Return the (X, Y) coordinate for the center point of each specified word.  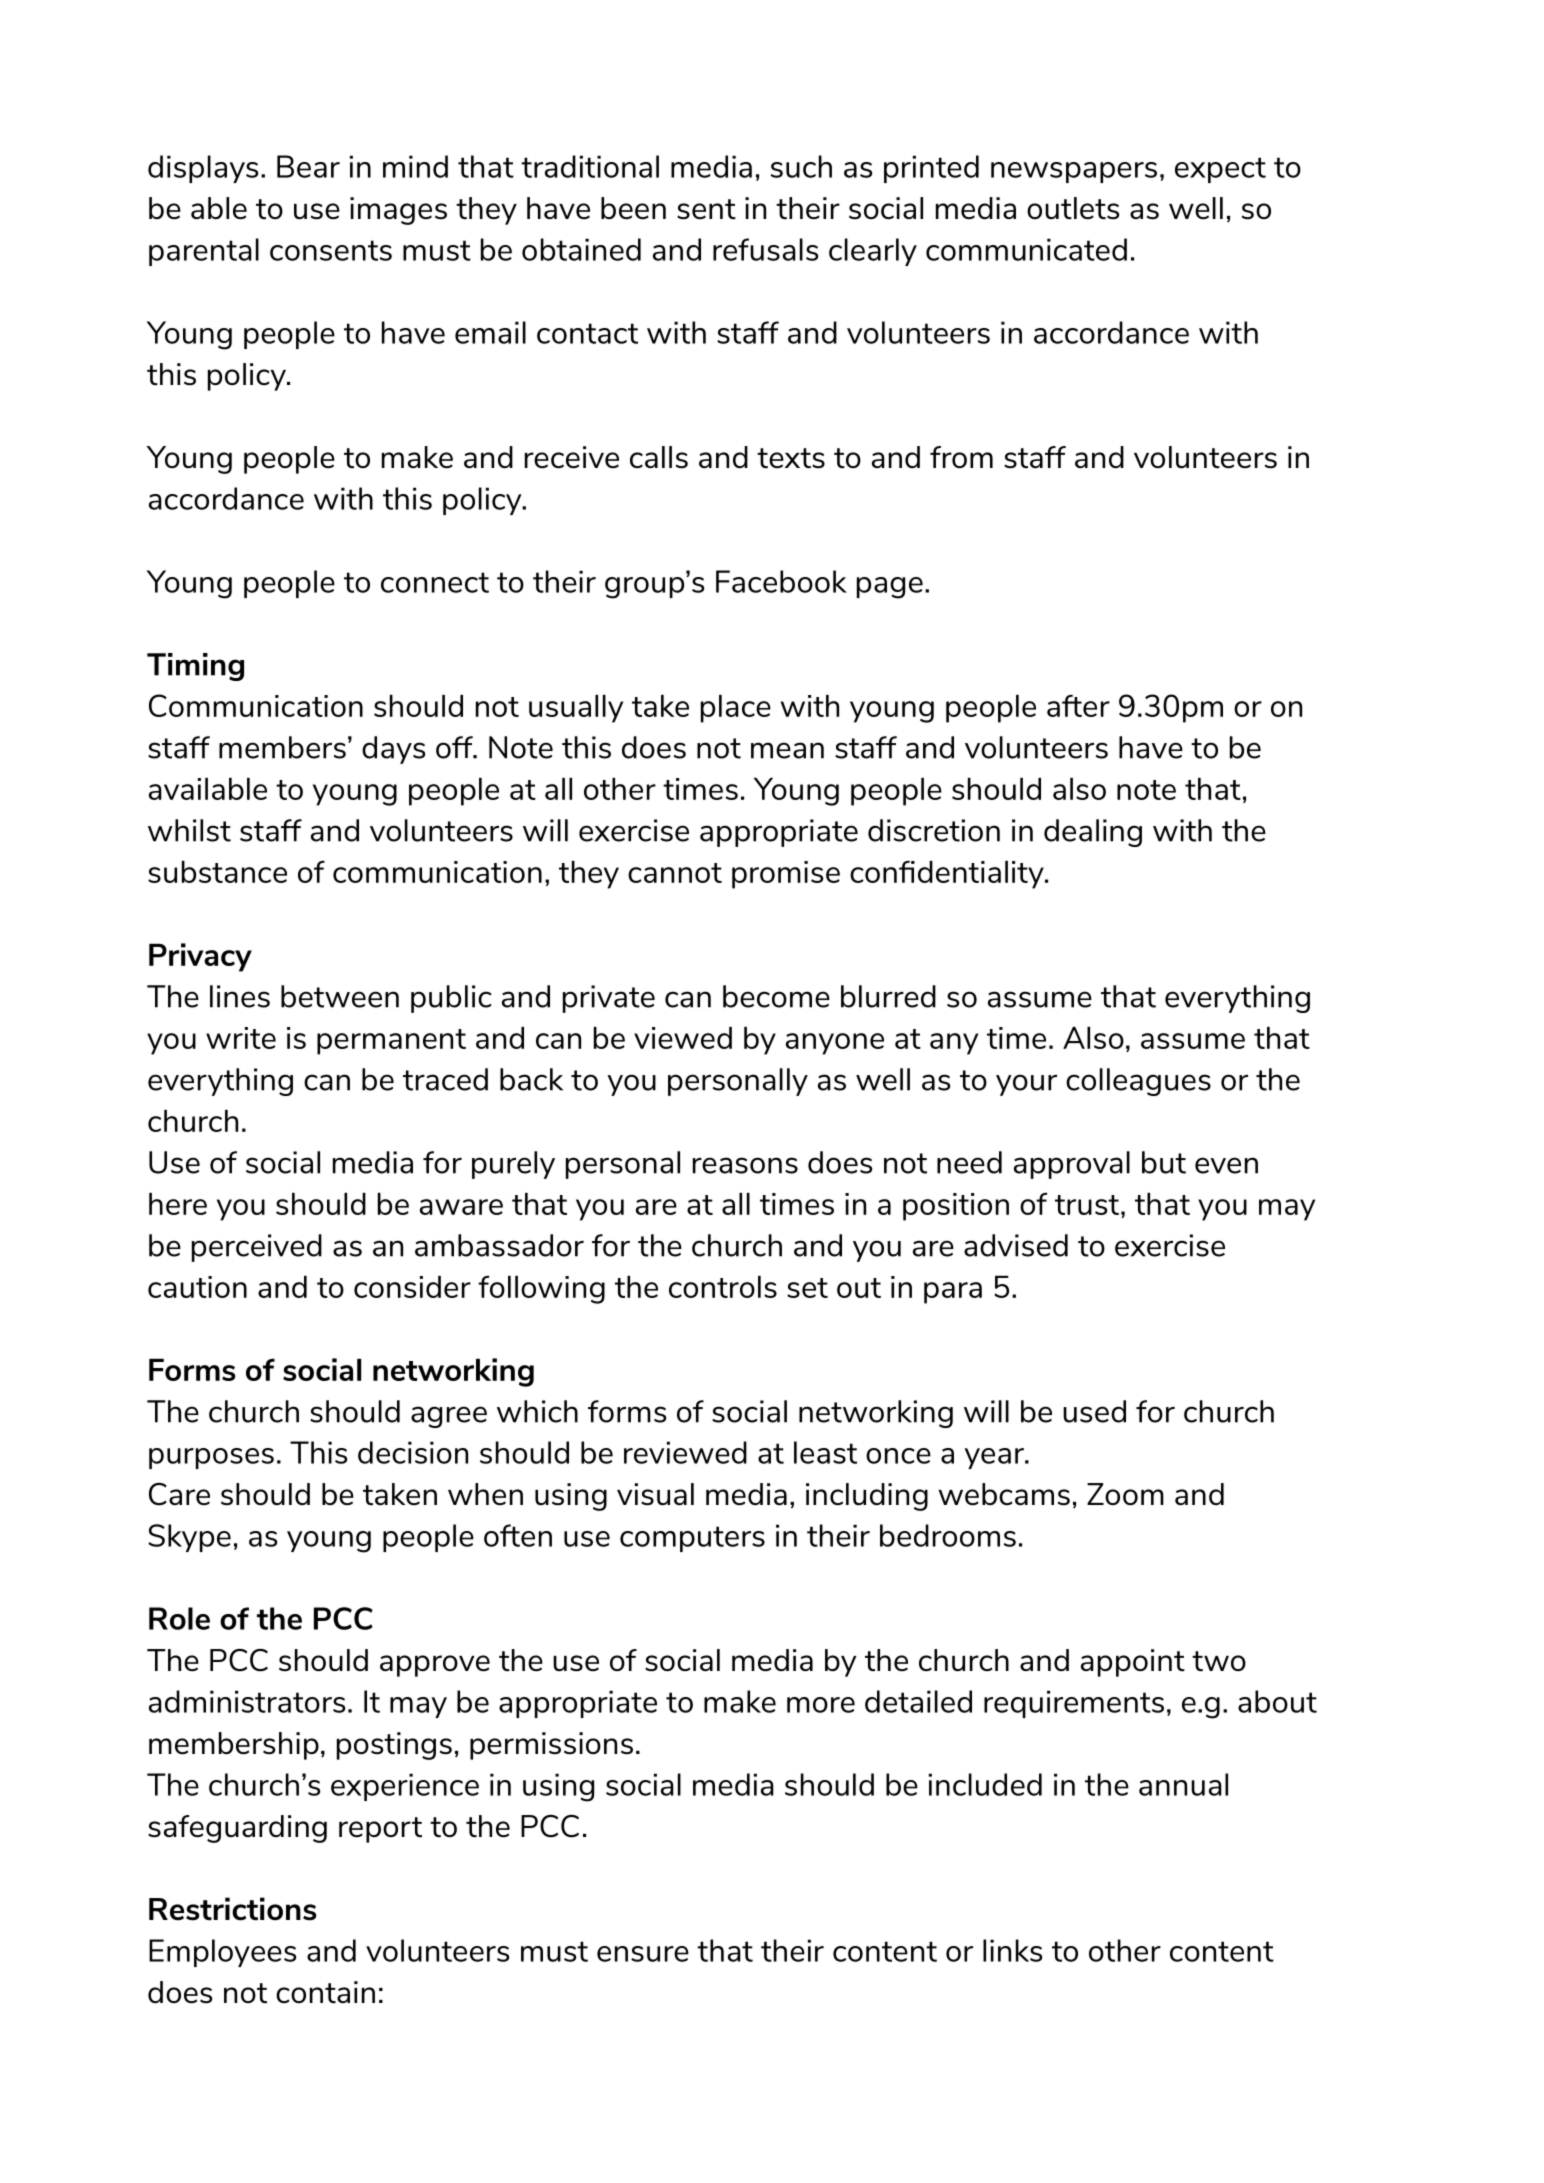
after (1078, 705)
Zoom (1125, 1494)
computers (692, 1539)
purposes (211, 1458)
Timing (195, 667)
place (736, 709)
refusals (765, 249)
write (241, 1038)
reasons (745, 1165)
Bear (308, 166)
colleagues (1138, 1082)
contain (325, 1992)
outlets (1073, 208)
